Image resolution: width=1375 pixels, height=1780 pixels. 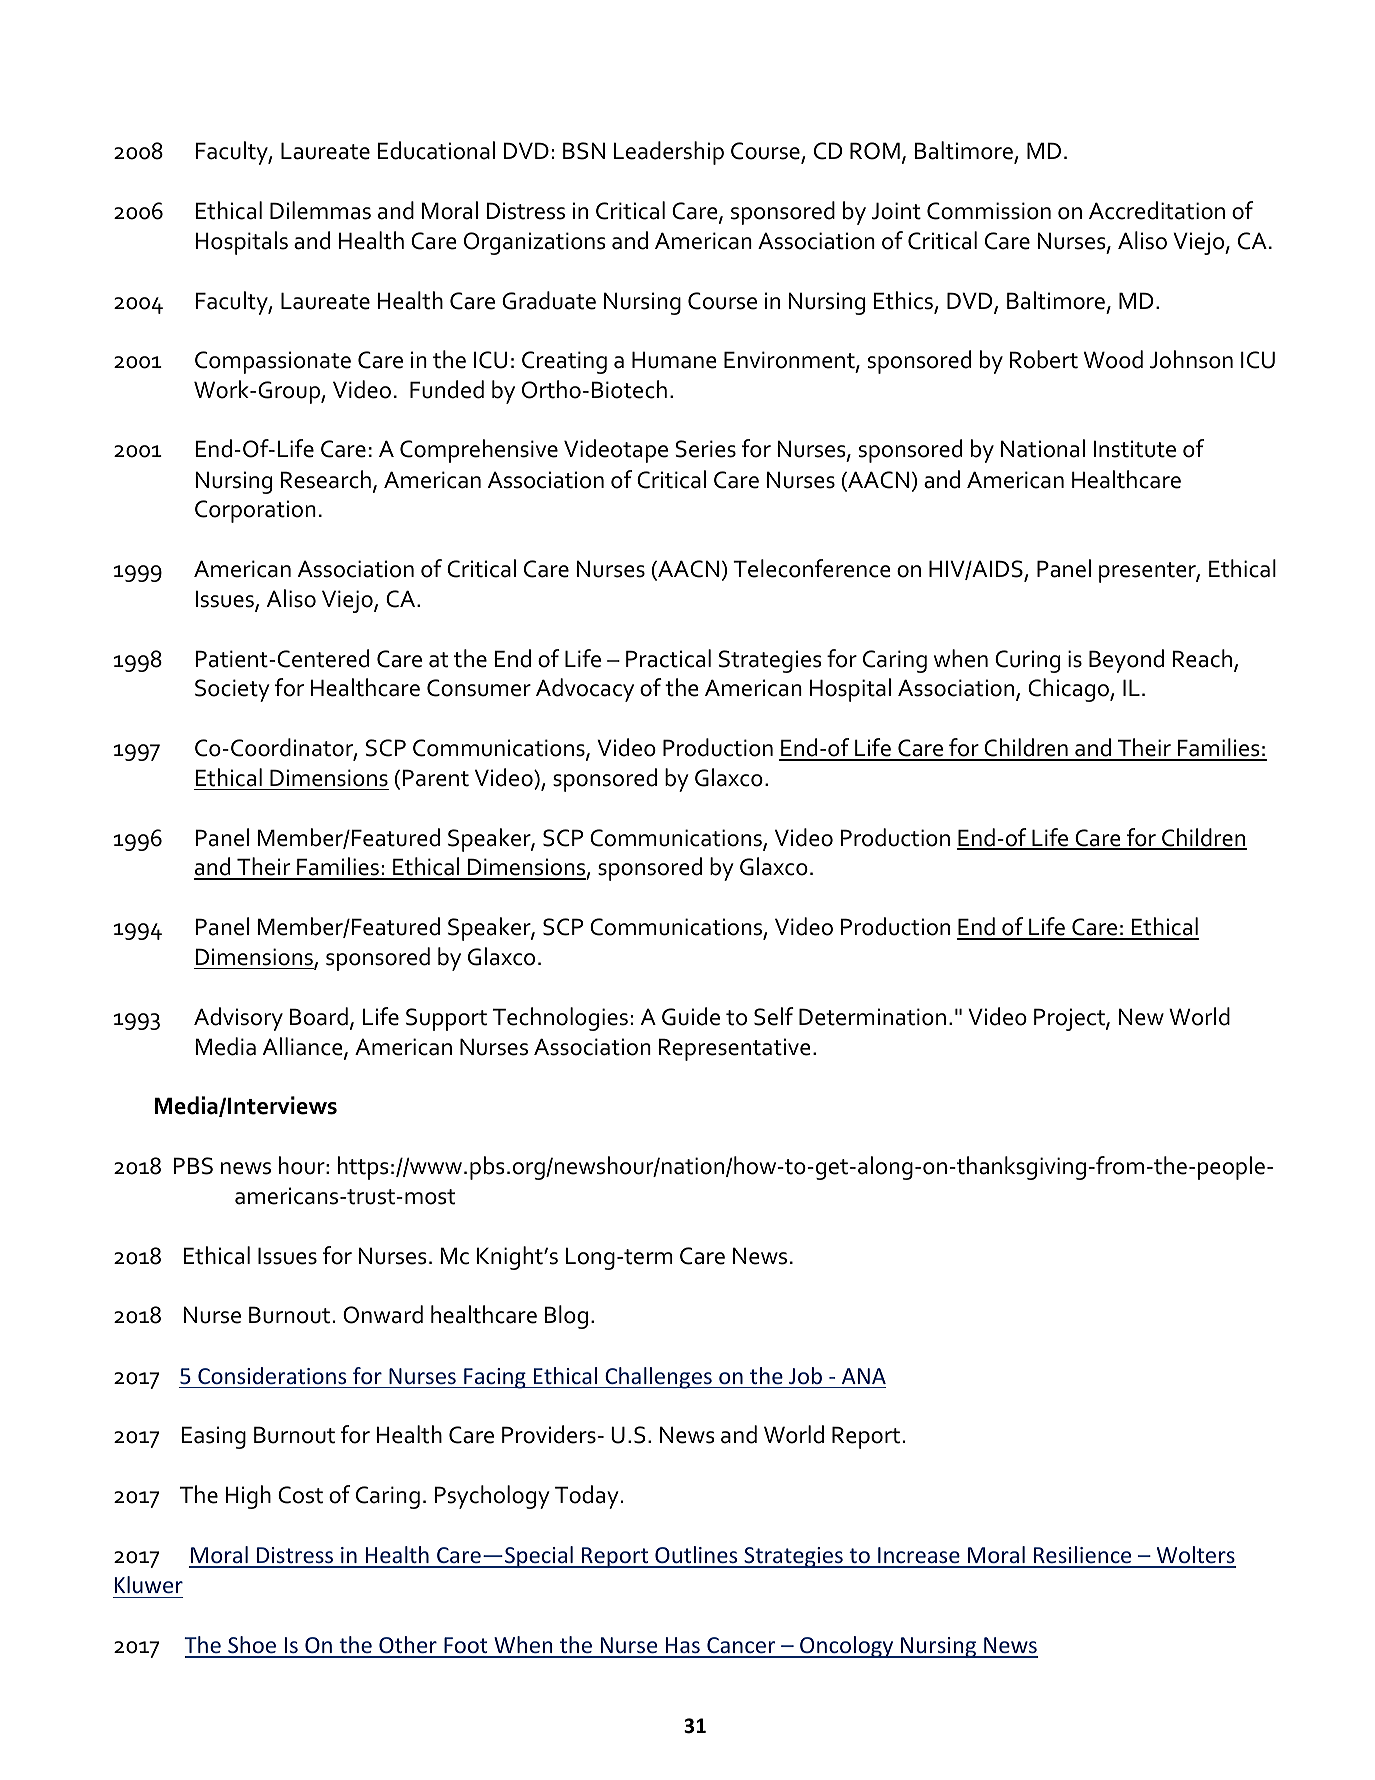 What do you see at coordinates (1070, 1019) in the screenshot?
I see `Project` at bounding box center [1070, 1019].
